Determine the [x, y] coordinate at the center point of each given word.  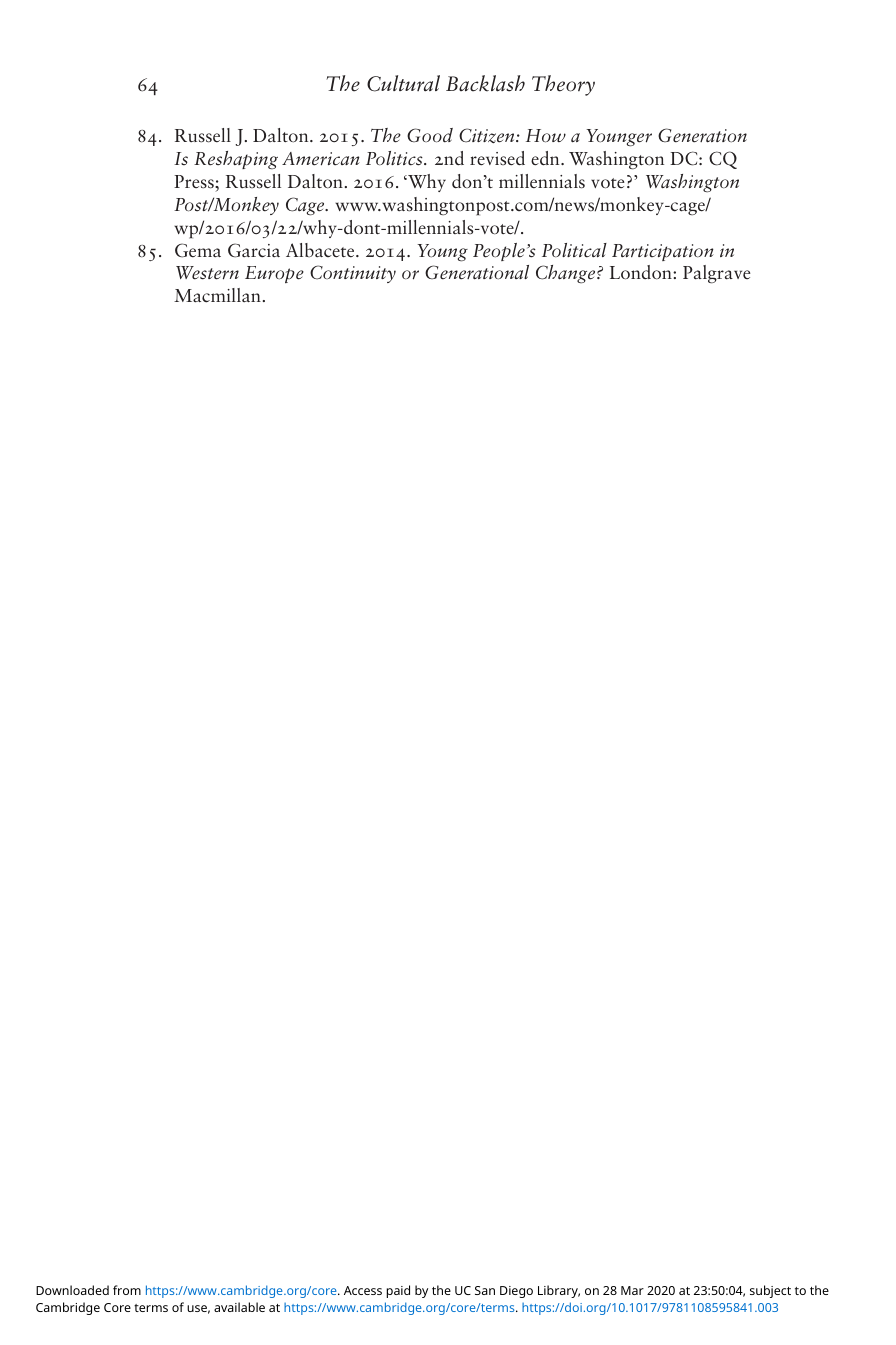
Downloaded [72, 1290]
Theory [563, 85]
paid [398, 1291]
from [127, 1290]
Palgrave [717, 274]
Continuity [353, 274]
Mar [632, 1290]
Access [363, 1290]
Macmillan [217, 295]
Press [195, 182]
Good [430, 135]
